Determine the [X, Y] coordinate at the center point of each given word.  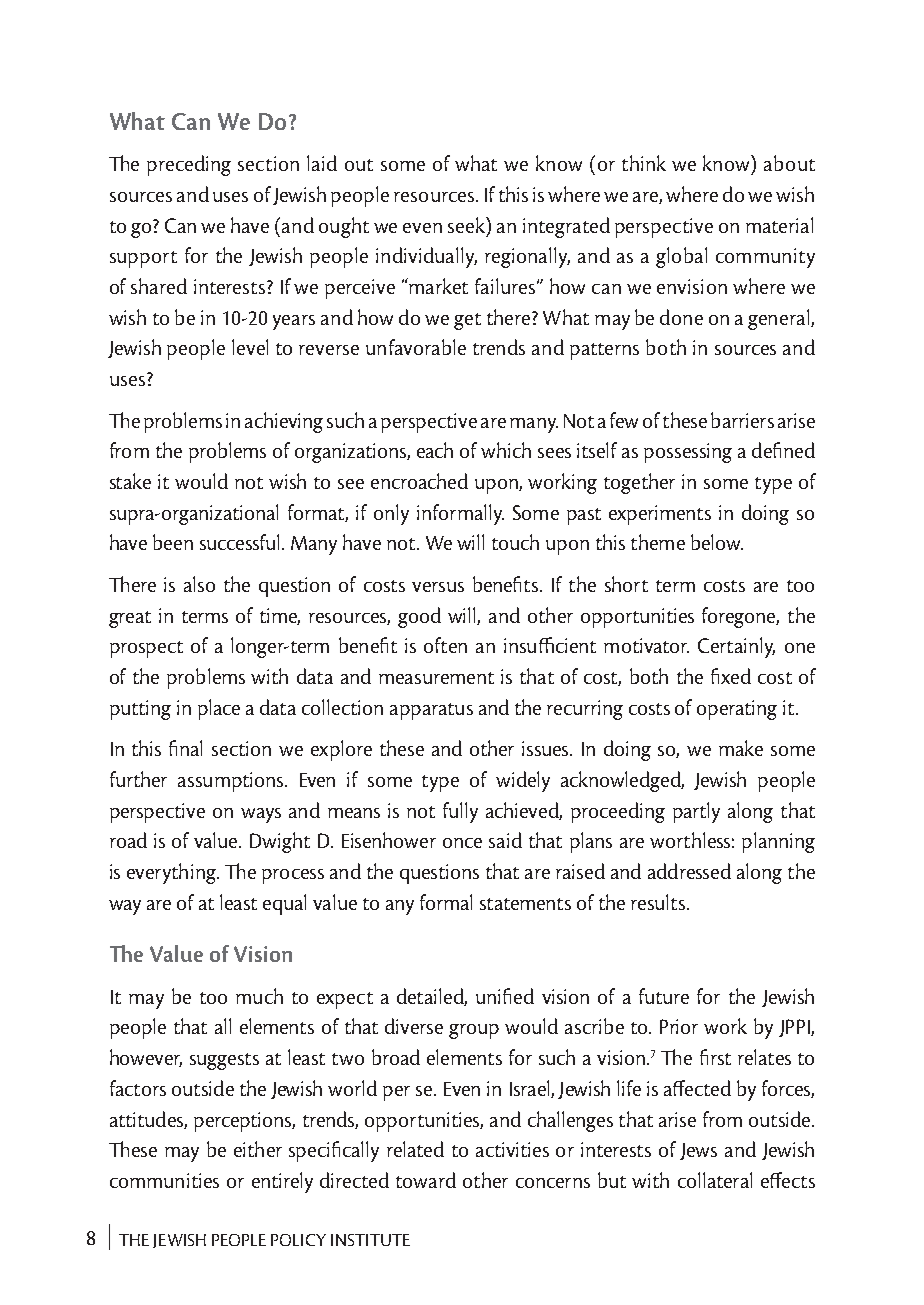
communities [164, 1180]
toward [426, 1180]
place [219, 709]
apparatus [431, 711]
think [644, 163]
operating [737, 710]
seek [467, 225]
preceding [189, 165]
